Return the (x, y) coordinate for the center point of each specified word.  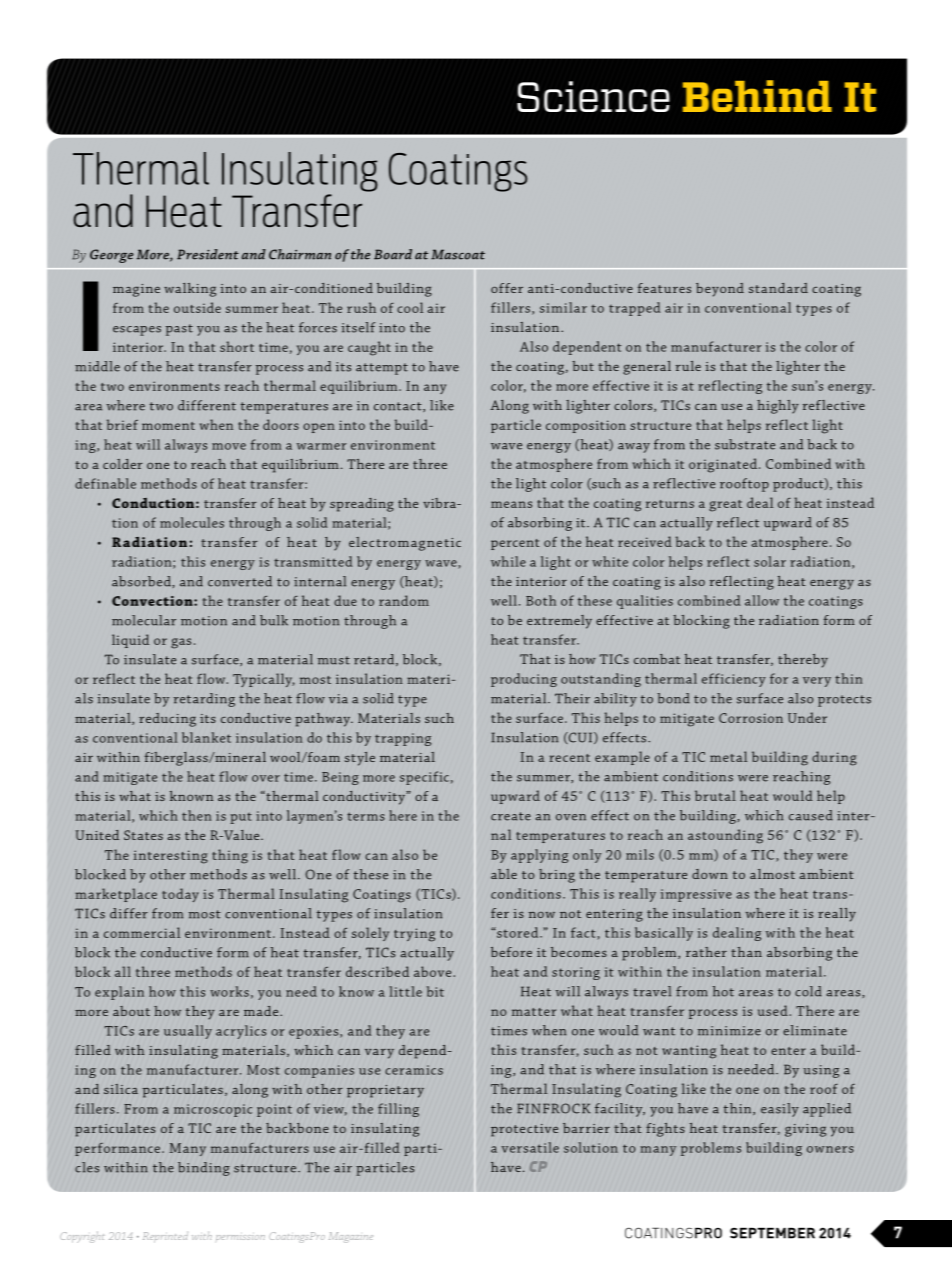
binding (204, 1169)
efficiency (734, 680)
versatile (530, 1147)
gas (181, 643)
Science (593, 96)
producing (524, 680)
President (208, 254)
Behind (757, 96)
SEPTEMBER (772, 1233)
